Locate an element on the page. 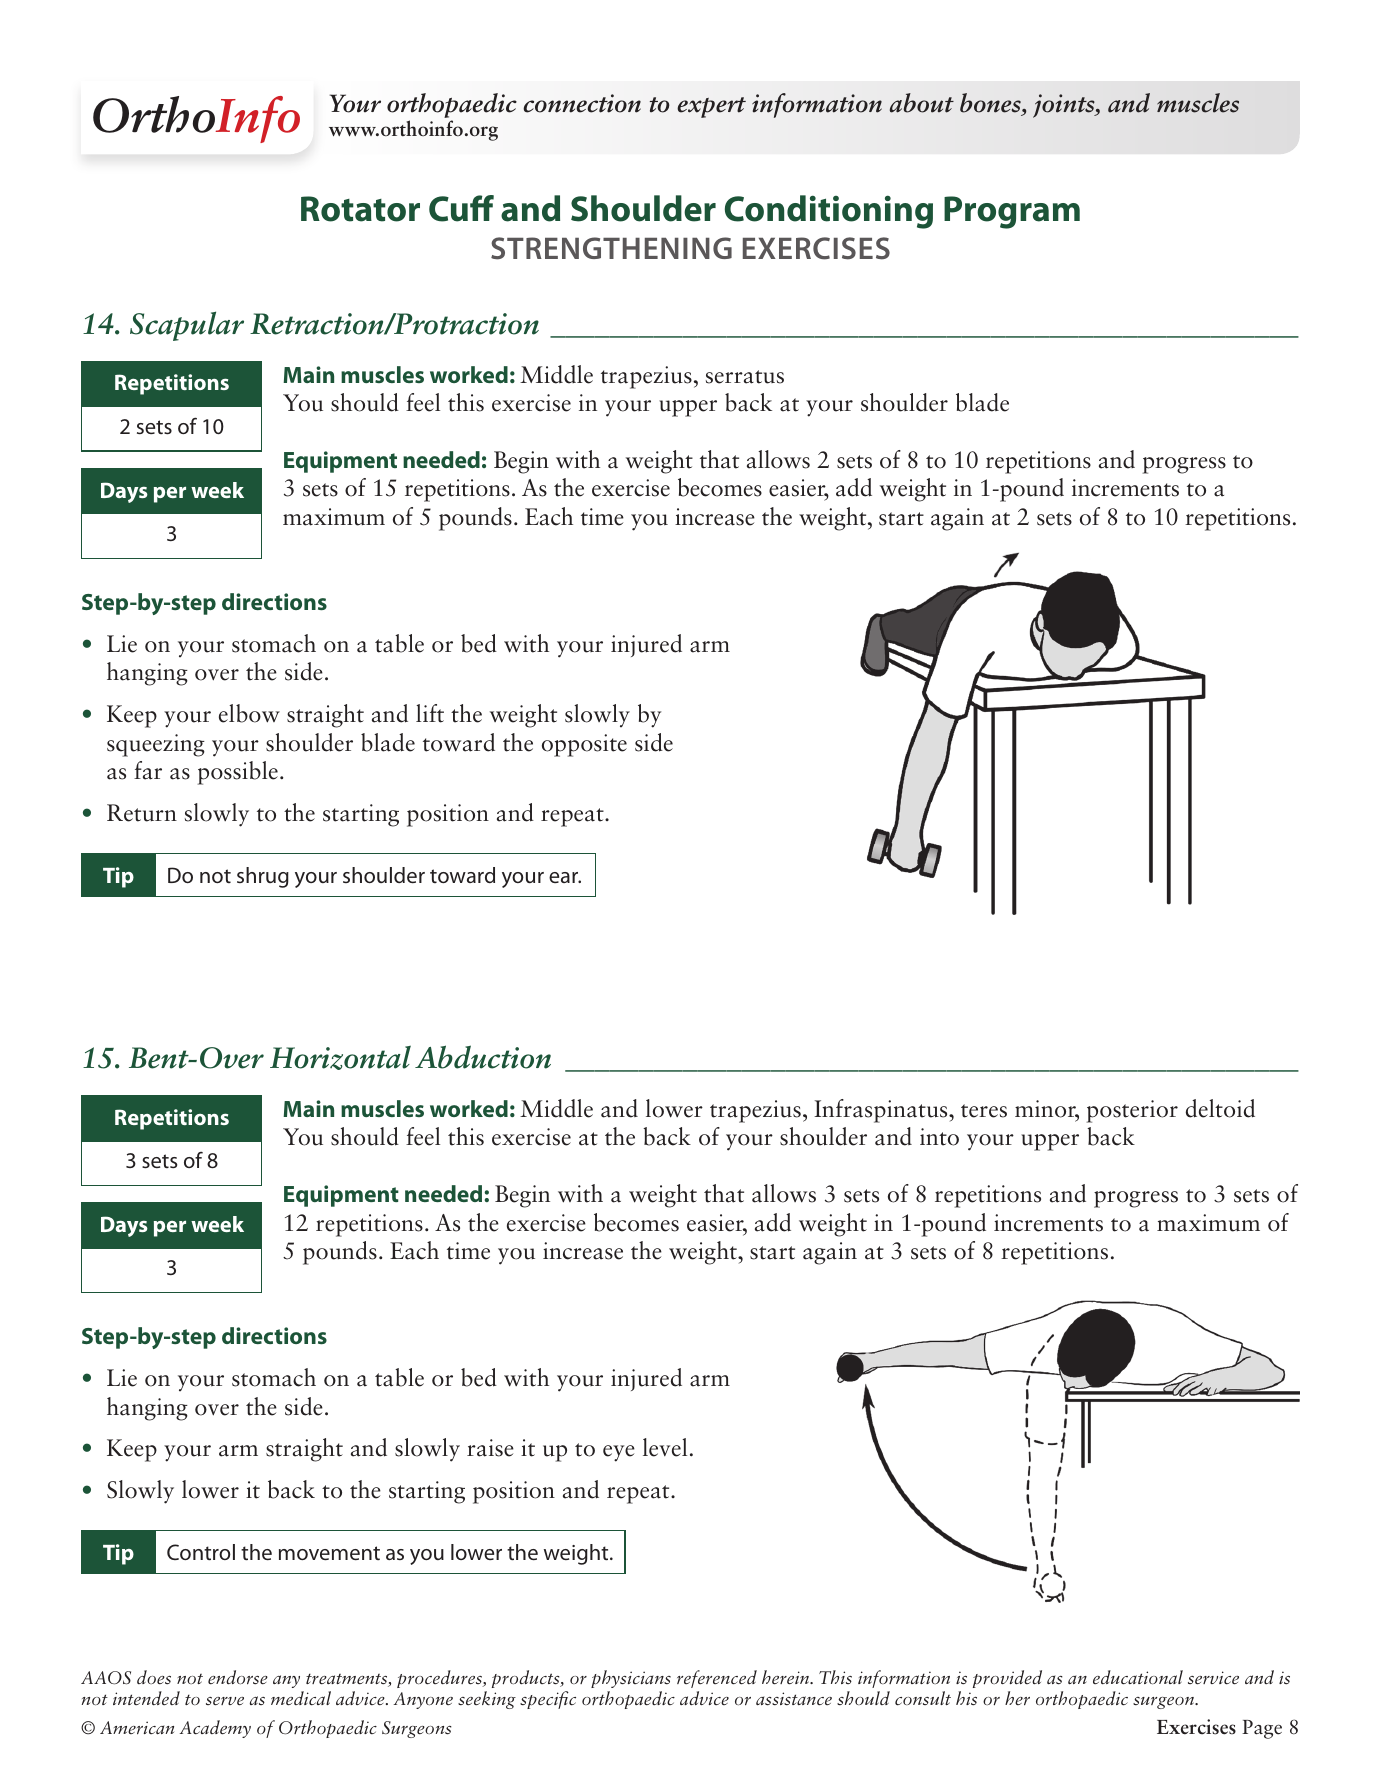 The height and width of the page is (1787, 1381). endorse is located at coordinates (238, 1677).
